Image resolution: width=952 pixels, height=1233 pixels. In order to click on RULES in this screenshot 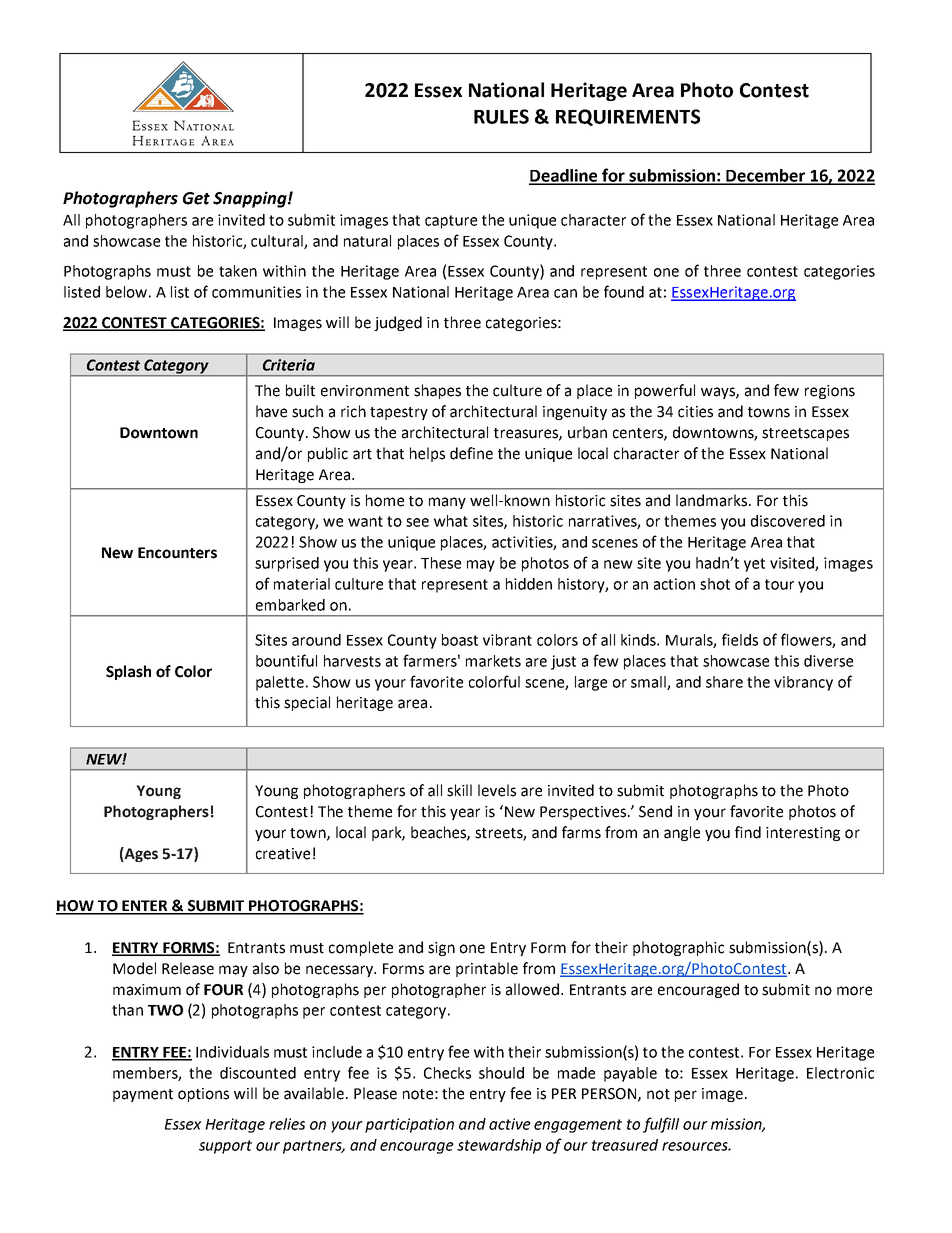, I will do `click(501, 116)`.
